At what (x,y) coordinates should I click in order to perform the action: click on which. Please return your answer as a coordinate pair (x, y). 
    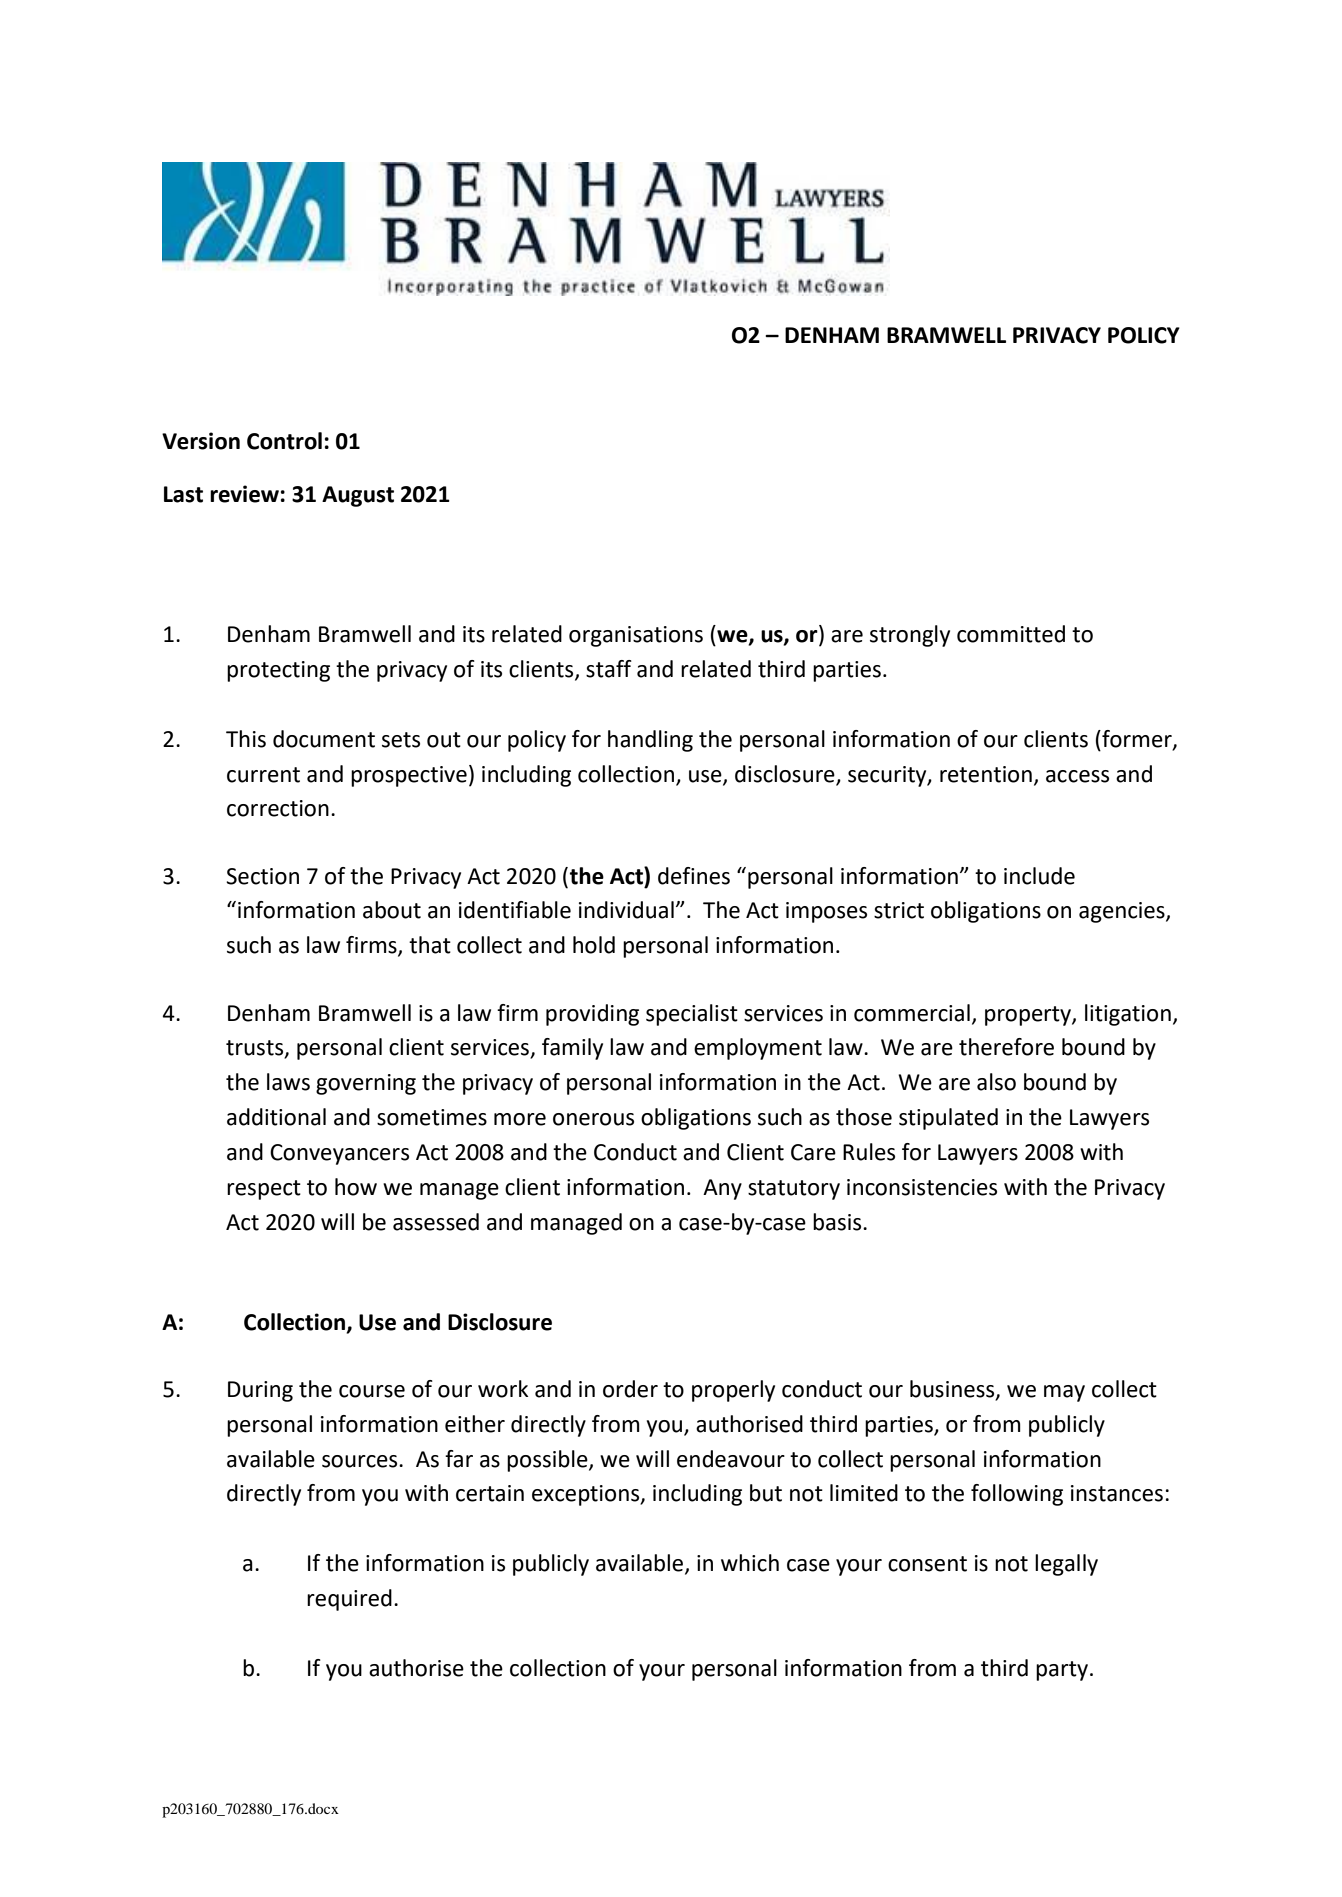
    Looking at the image, I should click on (750, 1563).
